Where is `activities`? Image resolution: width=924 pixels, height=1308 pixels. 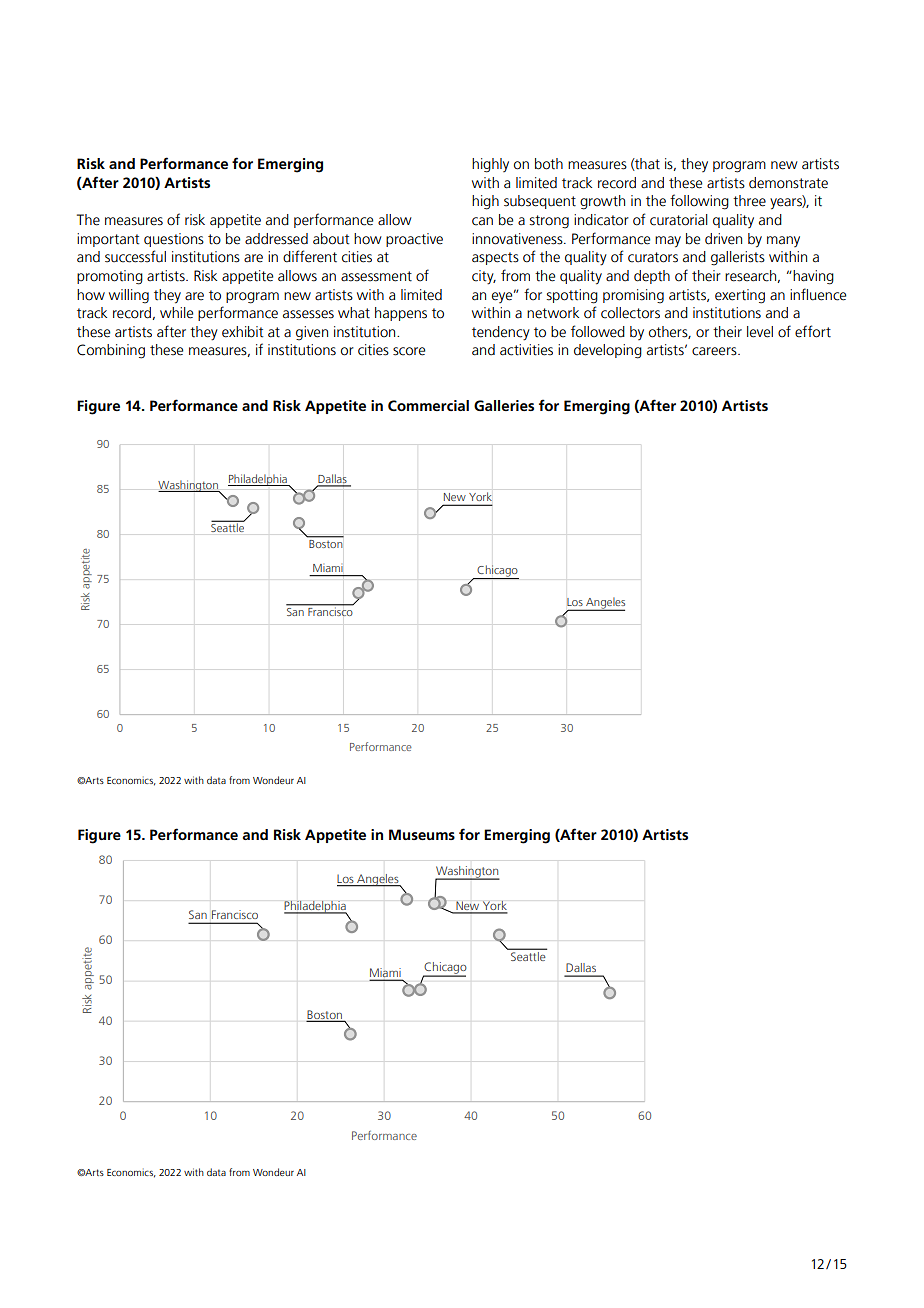
activities is located at coordinates (526, 350).
